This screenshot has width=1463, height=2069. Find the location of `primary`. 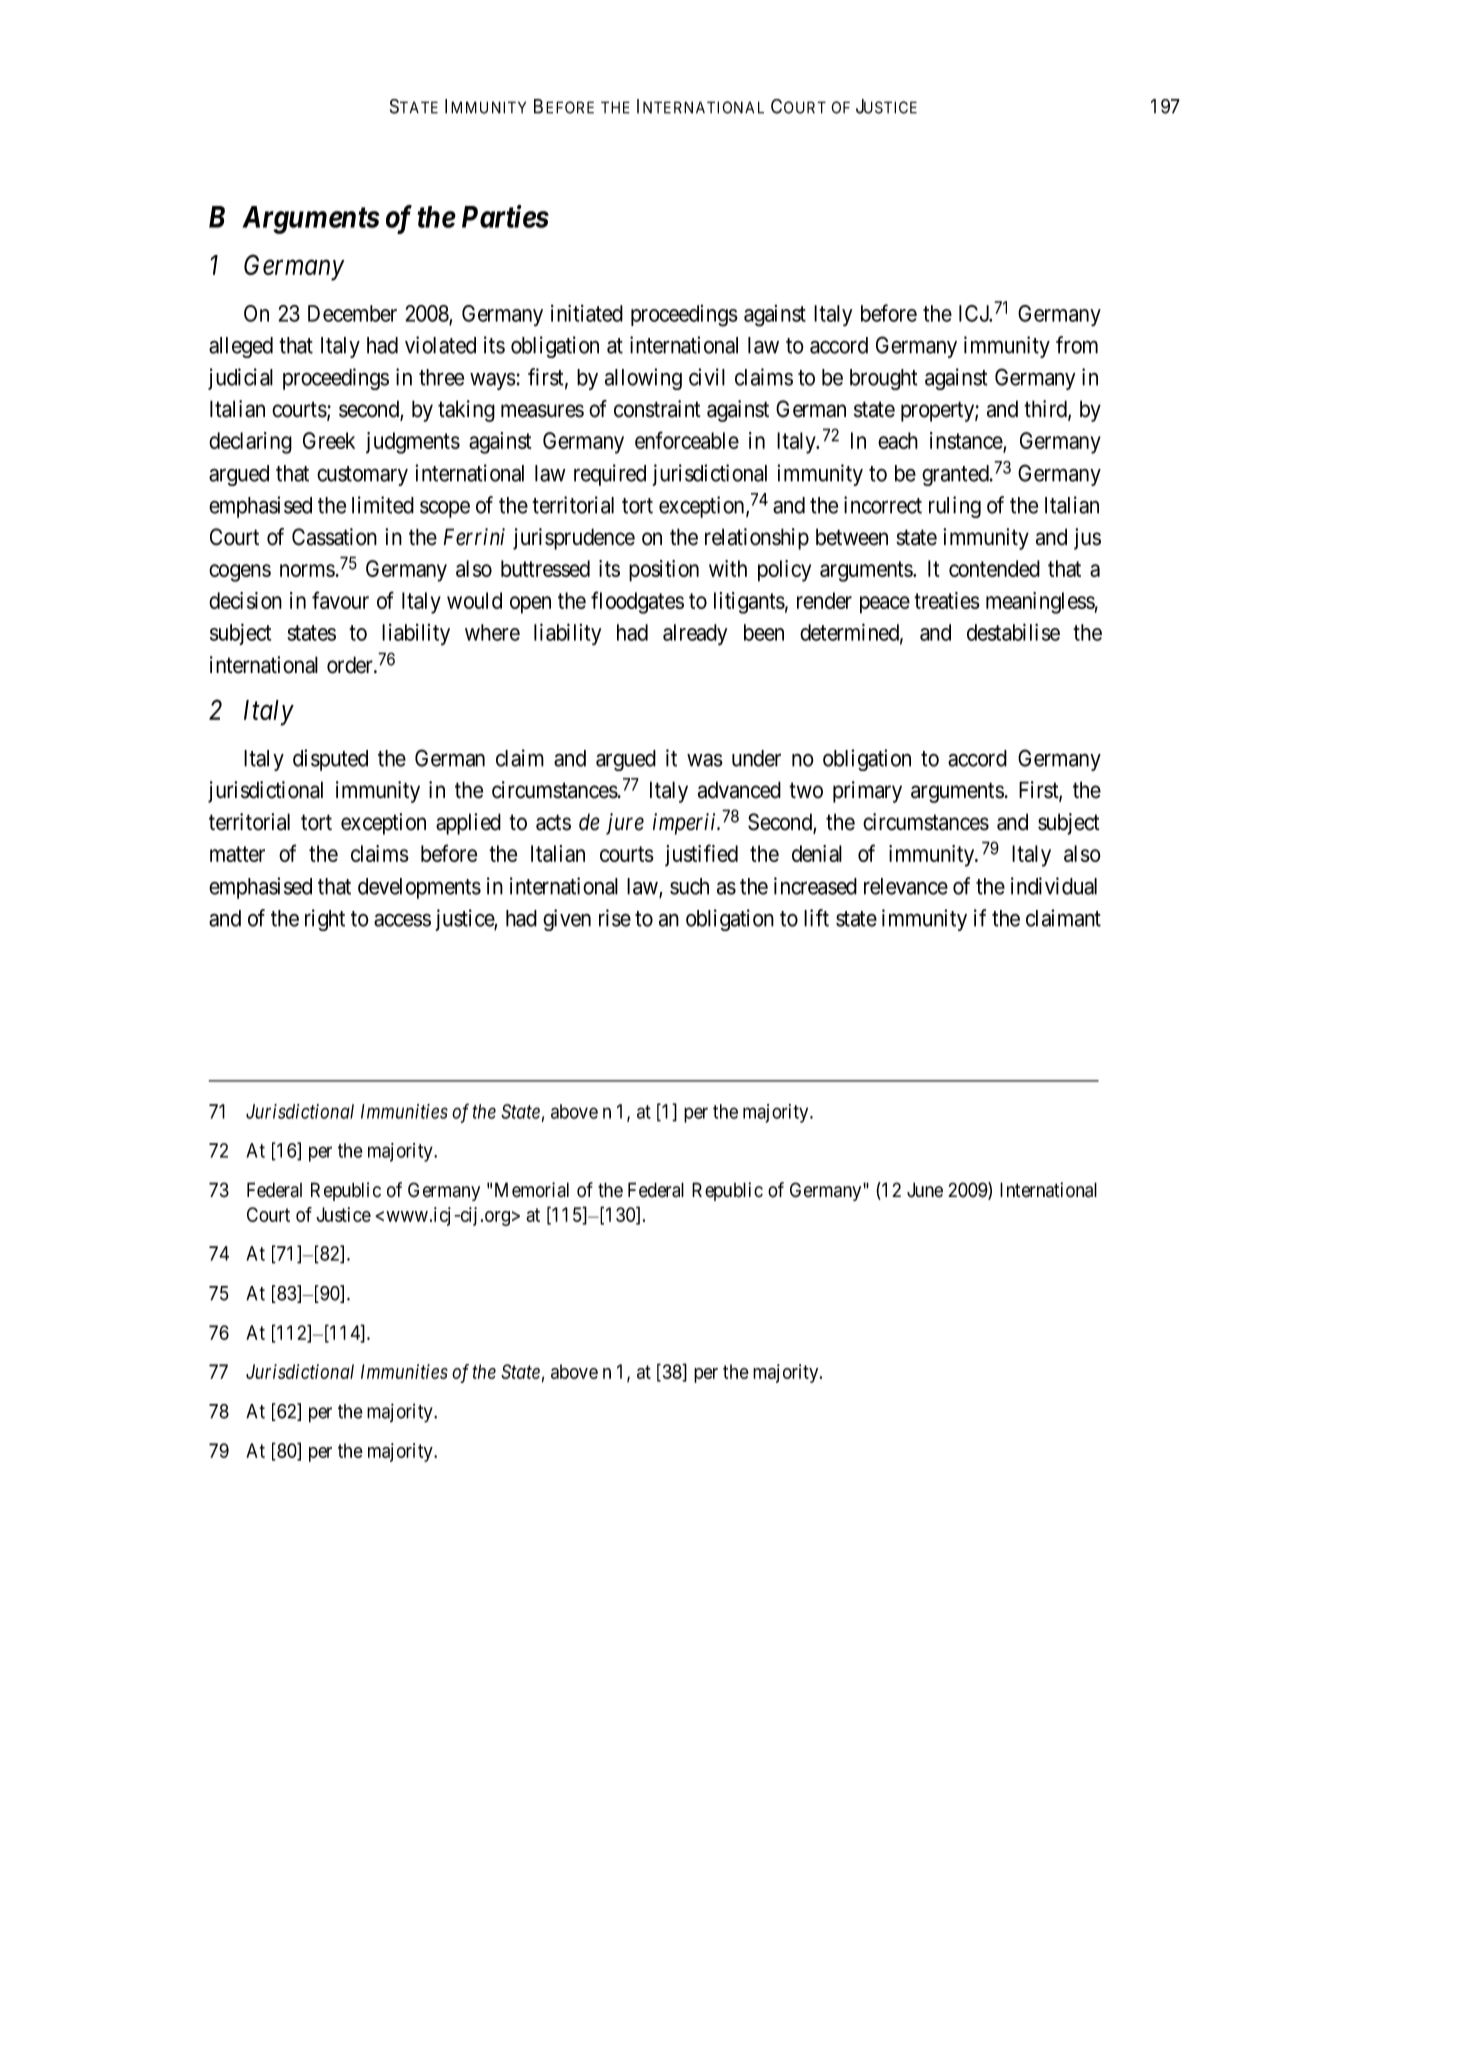

primary is located at coordinates (867, 792).
